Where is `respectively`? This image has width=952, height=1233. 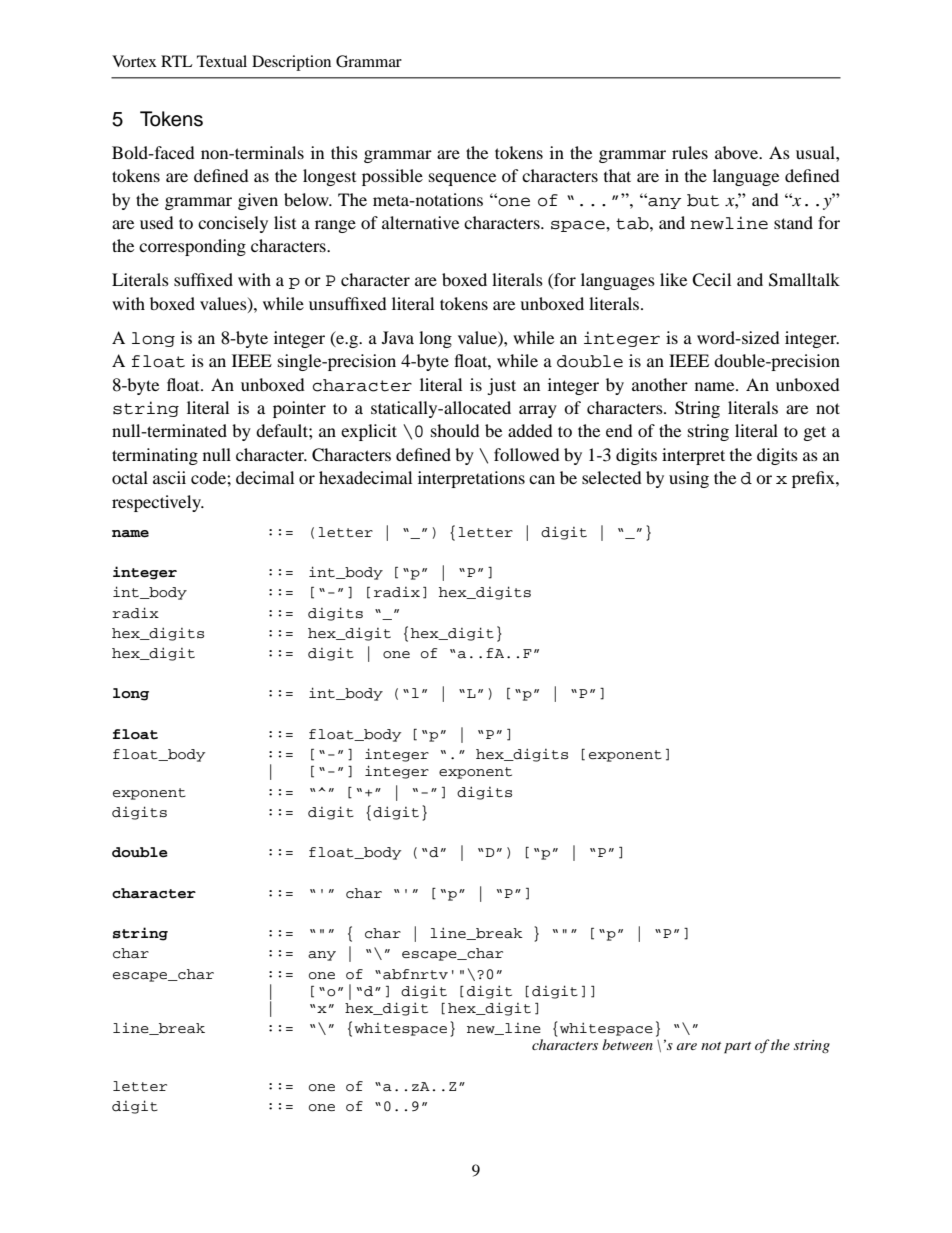
respectively is located at coordinates (157, 503).
